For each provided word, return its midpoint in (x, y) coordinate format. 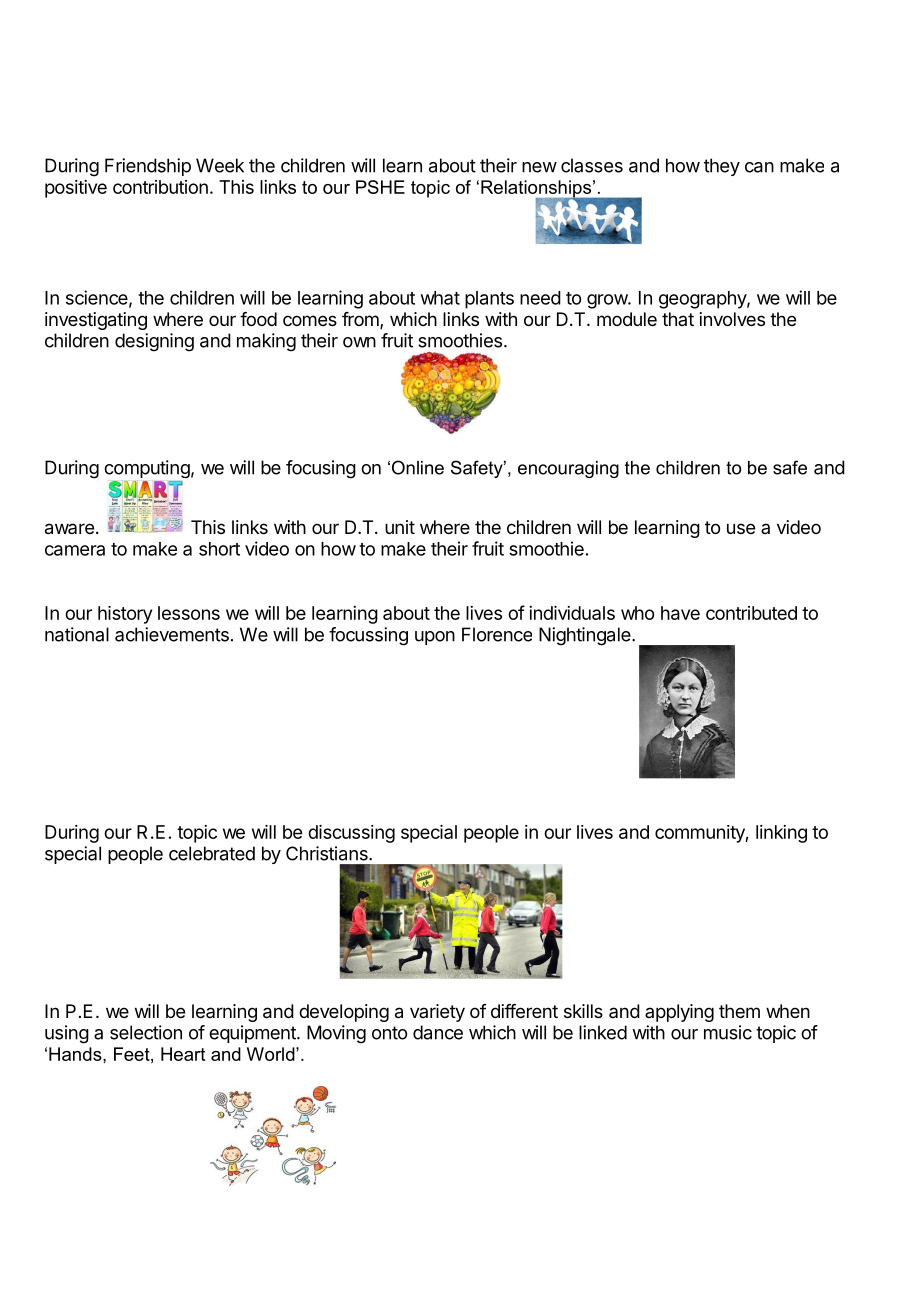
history (125, 615)
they (722, 167)
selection (146, 1032)
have (680, 613)
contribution (160, 187)
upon (435, 638)
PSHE (380, 187)
